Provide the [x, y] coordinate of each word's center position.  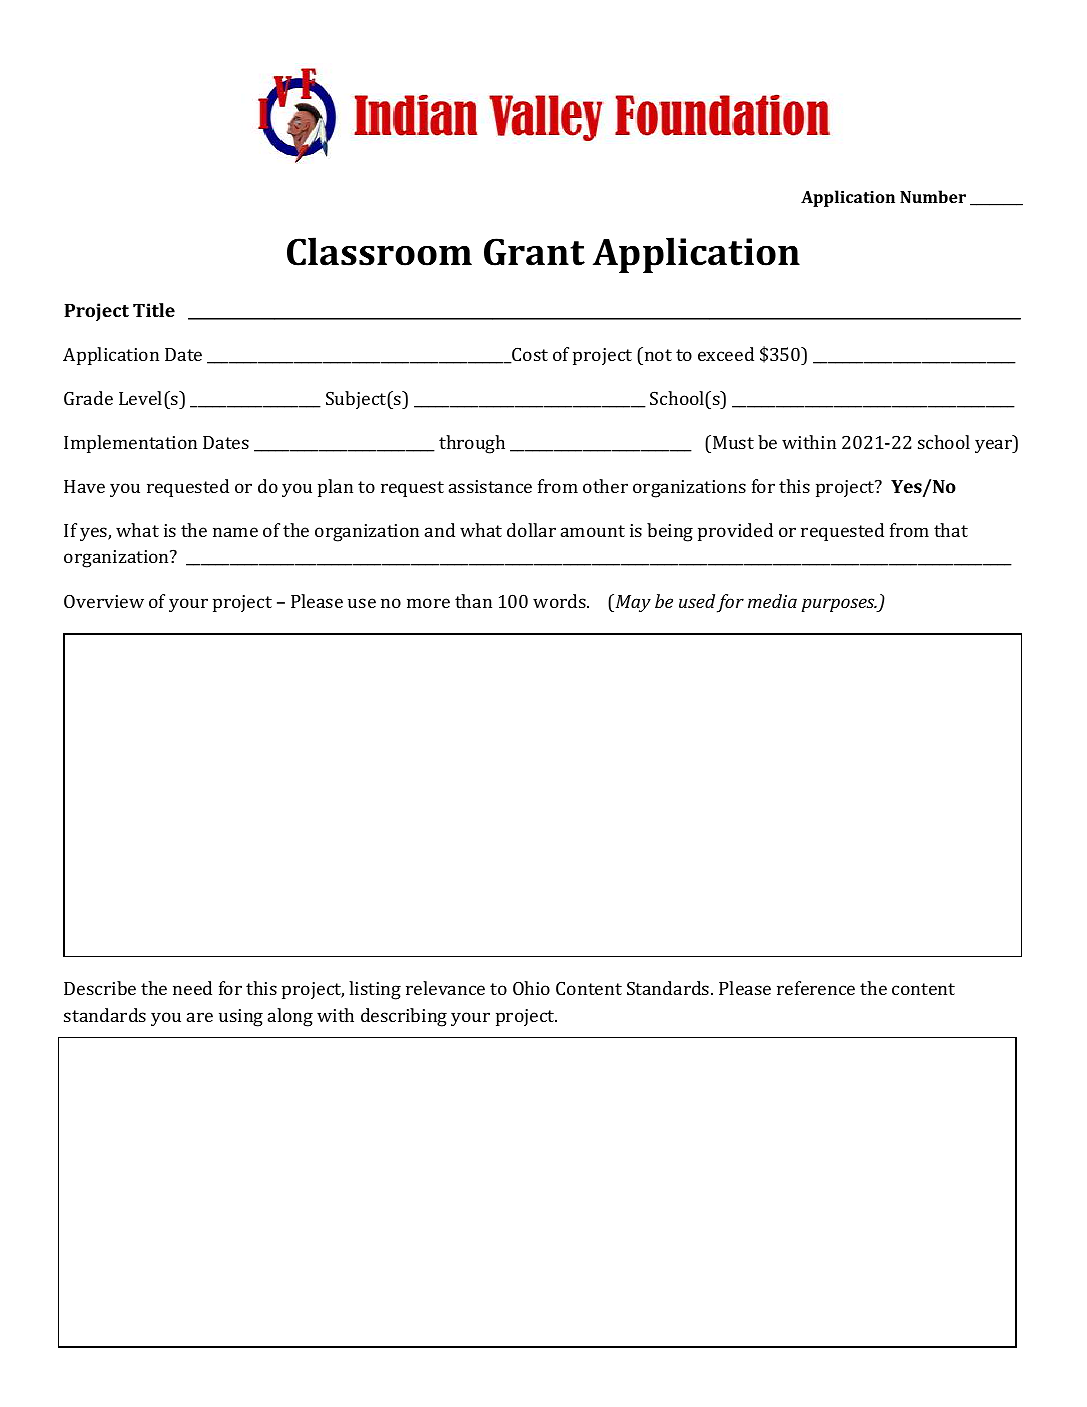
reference [816, 988]
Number [933, 196]
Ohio [531, 988]
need [192, 988]
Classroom [379, 251]
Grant [534, 252]
